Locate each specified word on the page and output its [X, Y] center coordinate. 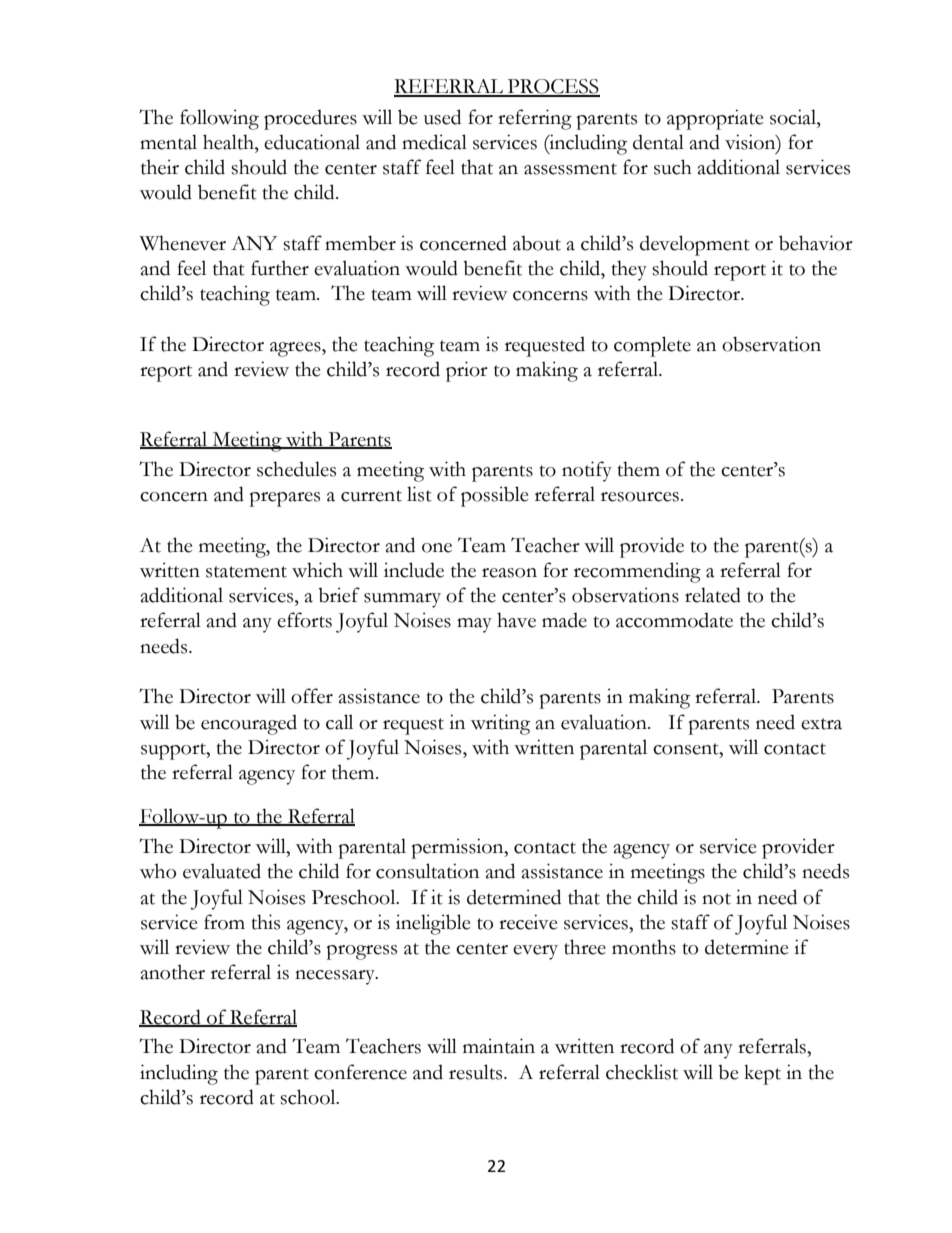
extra [821, 724]
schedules [296, 469]
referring [535, 119]
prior [467, 371]
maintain [499, 1046]
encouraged [249, 725]
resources [640, 497]
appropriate [715, 119]
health [229, 142]
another [173, 972]
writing [500, 724]
